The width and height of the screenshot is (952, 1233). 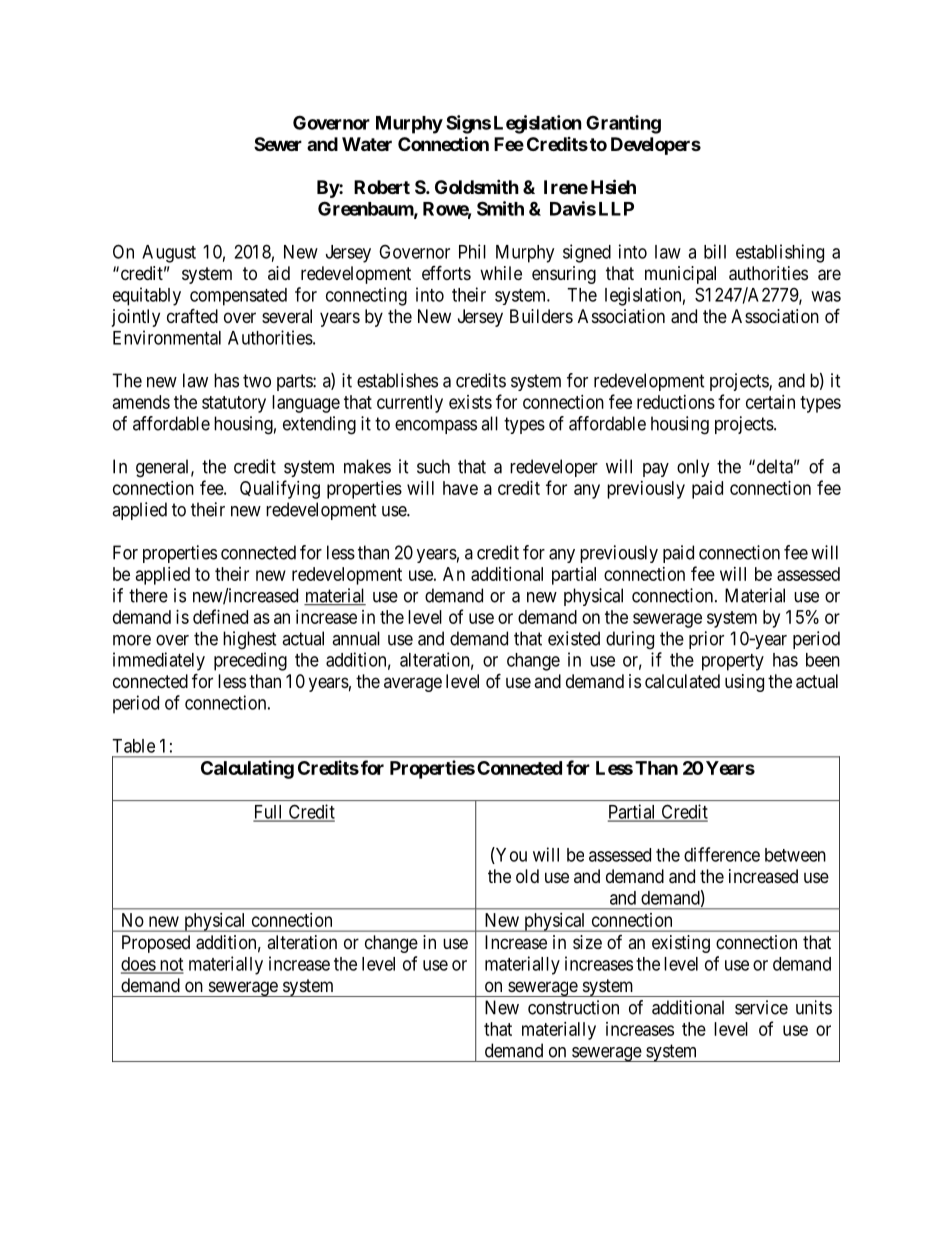 What do you see at coordinates (250, 661) in the screenshot?
I see `preceding` at bounding box center [250, 661].
